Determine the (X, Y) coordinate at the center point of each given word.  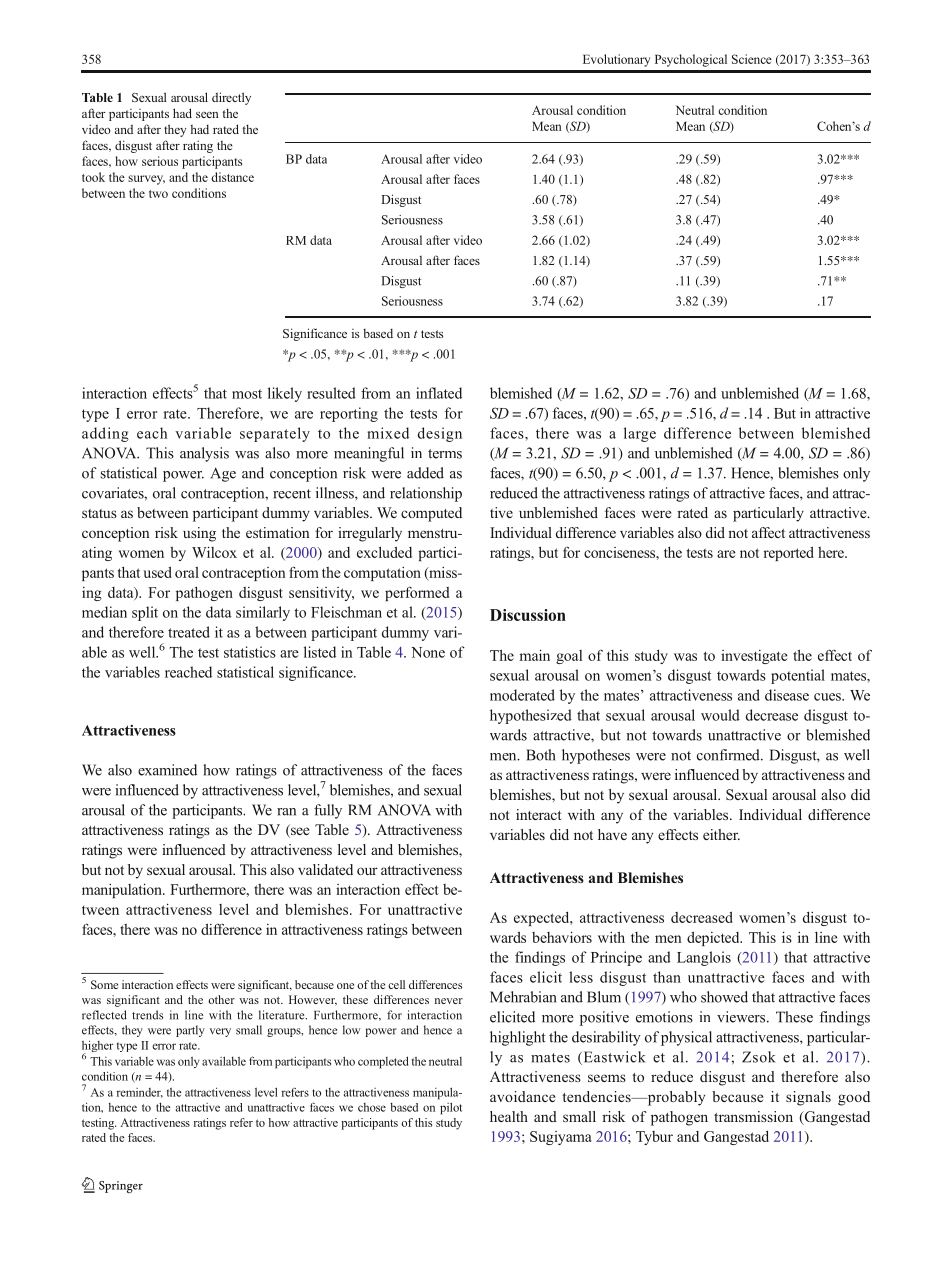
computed (431, 514)
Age (223, 474)
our (367, 871)
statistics (250, 652)
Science (752, 59)
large (640, 434)
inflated (439, 393)
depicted (714, 938)
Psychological (691, 60)
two (158, 194)
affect (768, 532)
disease (787, 695)
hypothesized (531, 716)
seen (207, 115)
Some (104, 984)
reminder (140, 1093)
